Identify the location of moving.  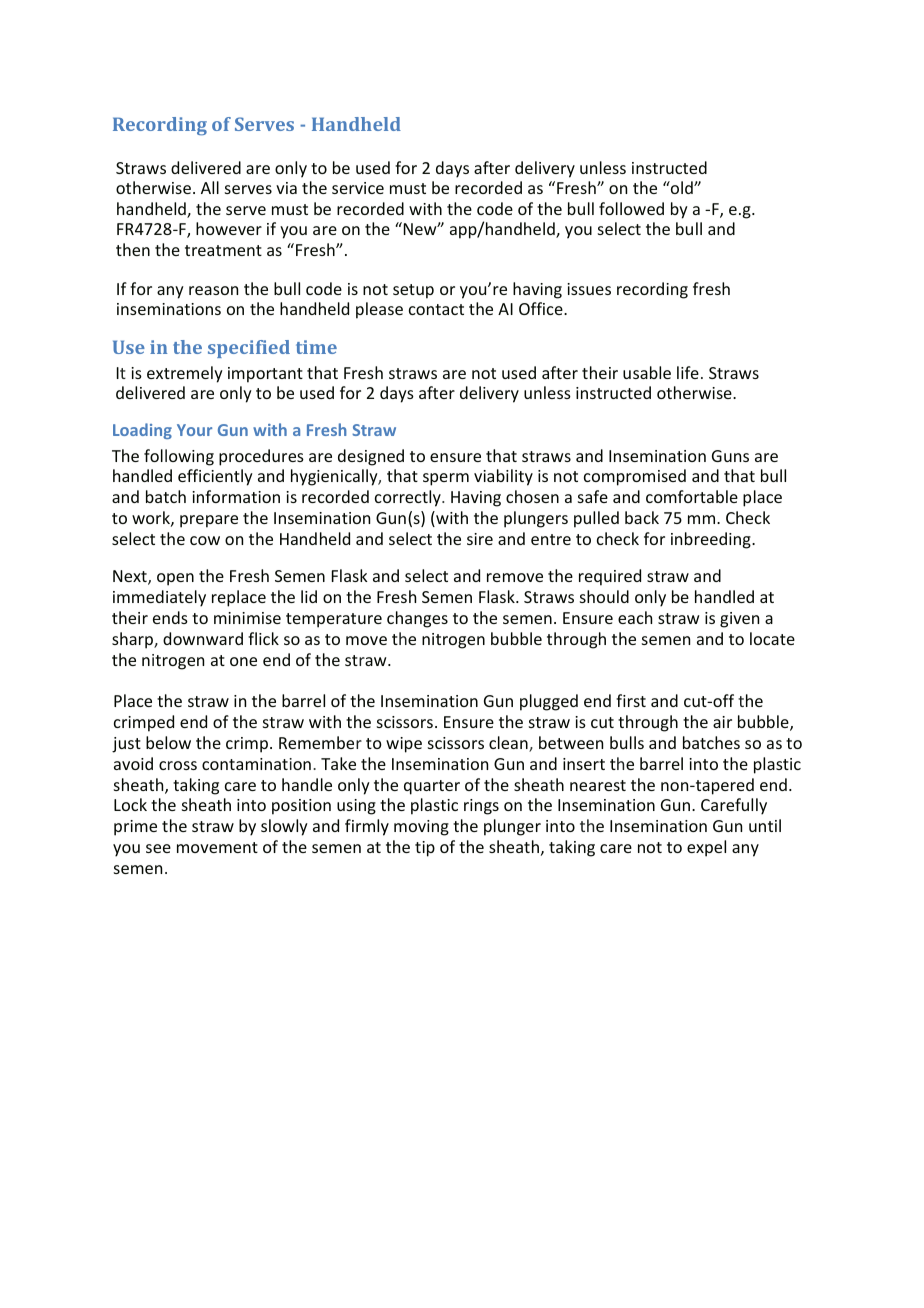
(421, 828).
